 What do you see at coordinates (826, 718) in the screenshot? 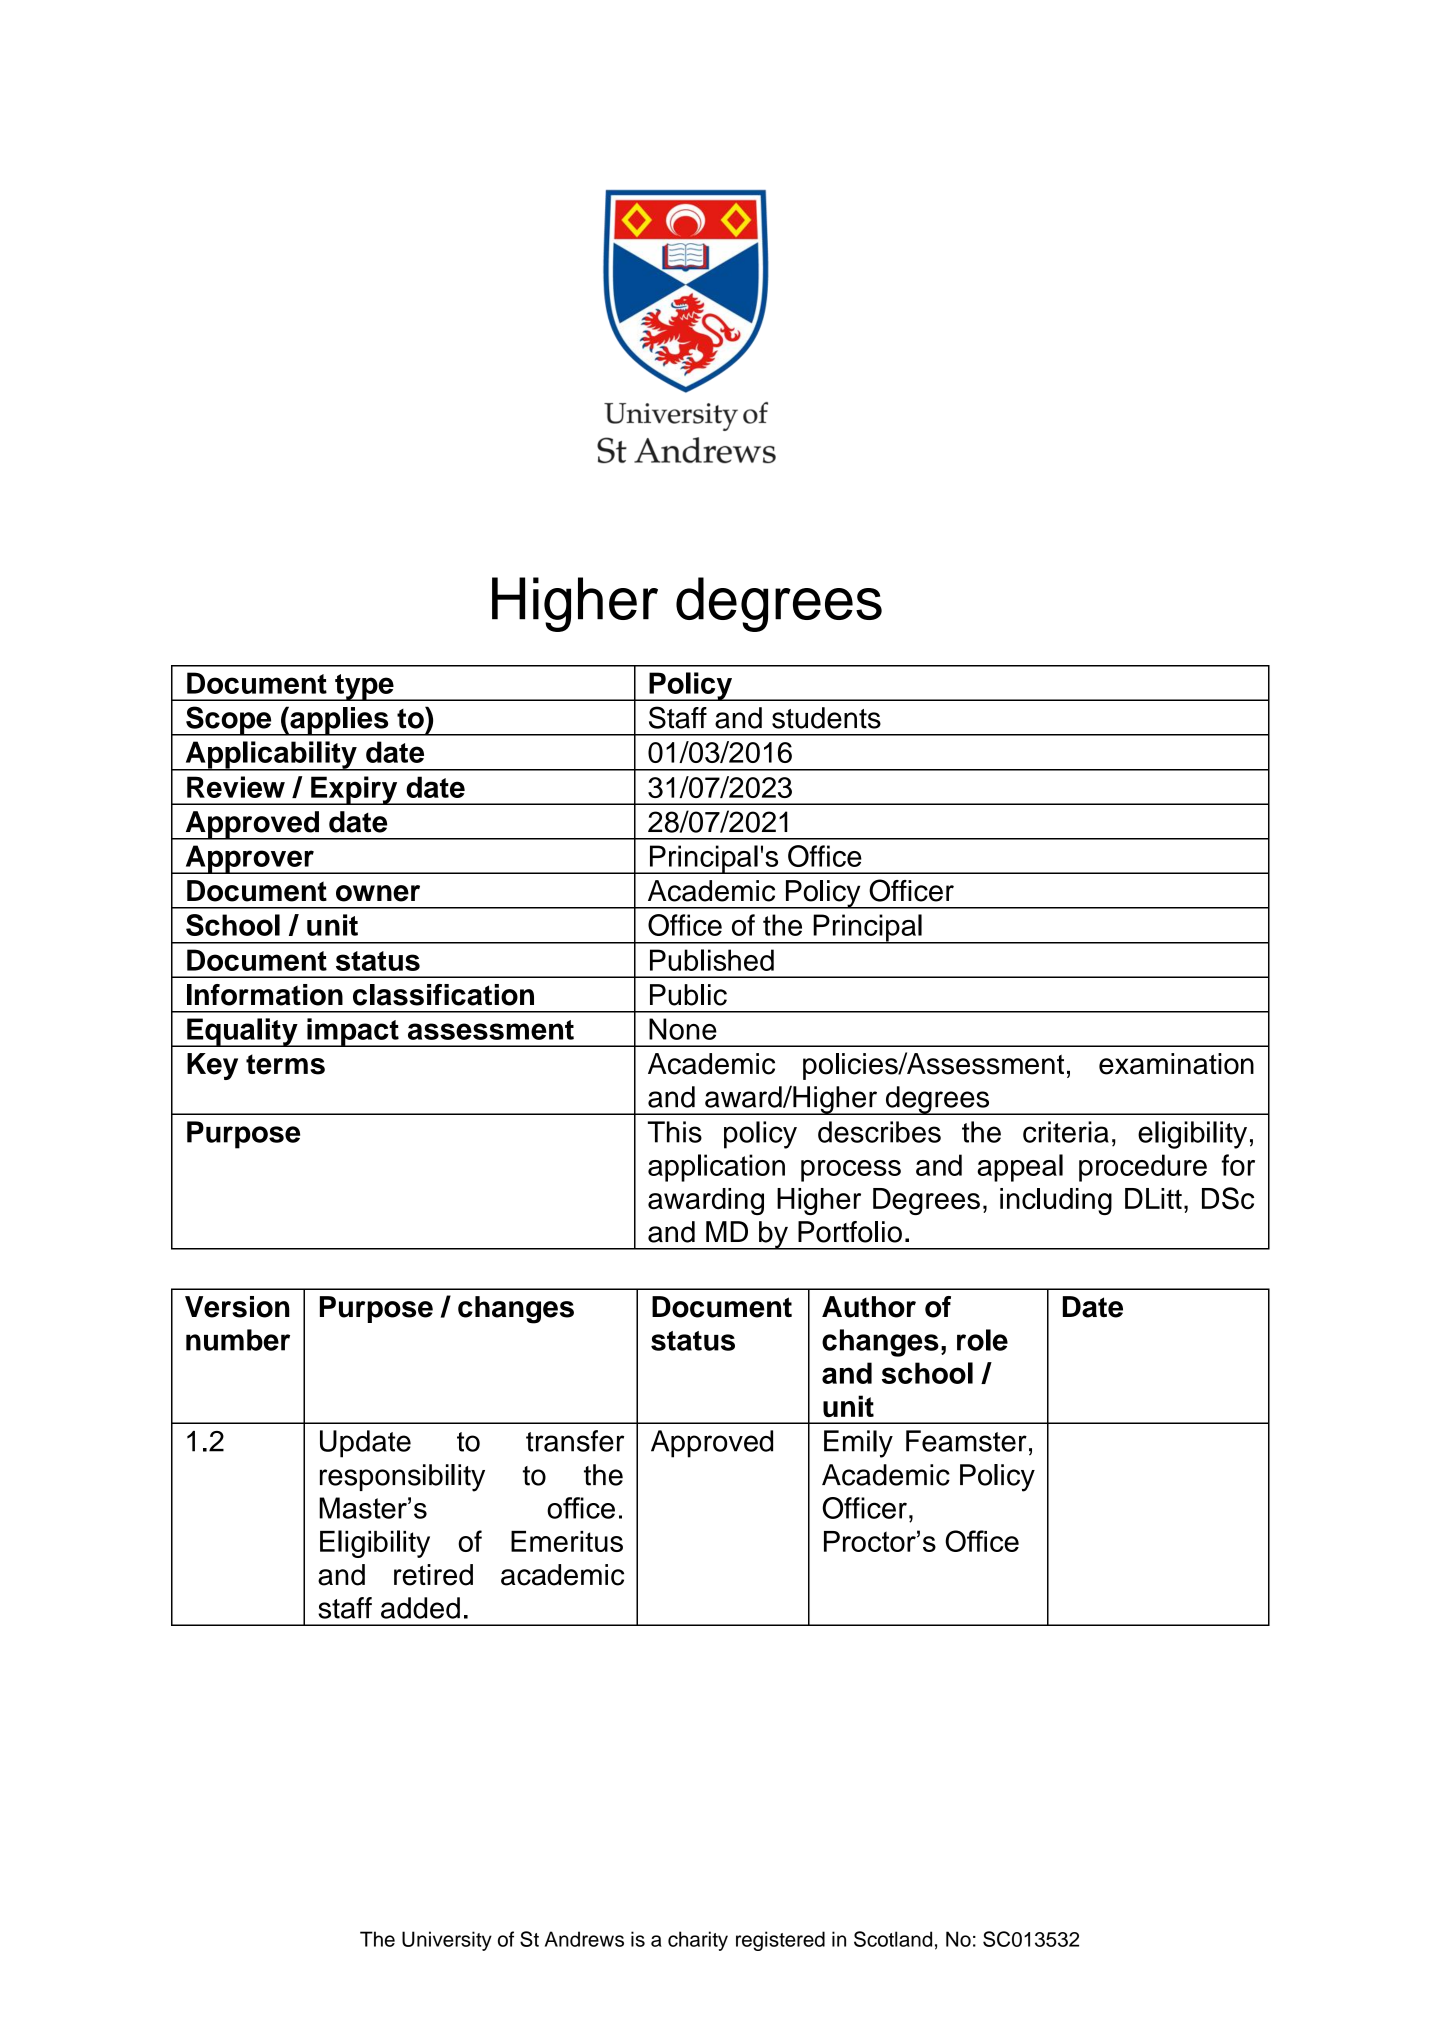
I see `students` at bounding box center [826, 718].
